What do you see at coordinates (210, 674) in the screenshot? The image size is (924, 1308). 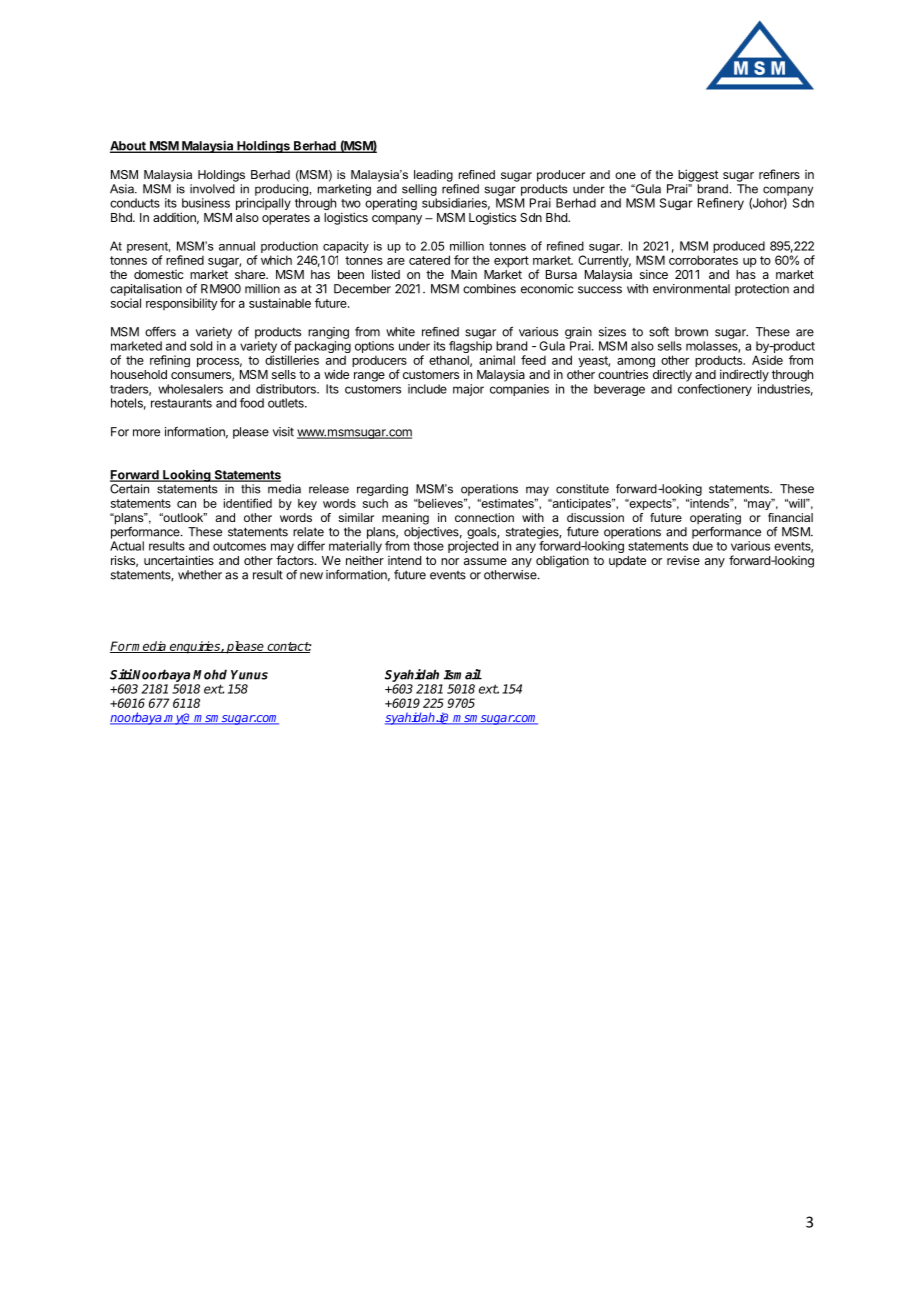 I see `Mohd` at bounding box center [210, 674].
